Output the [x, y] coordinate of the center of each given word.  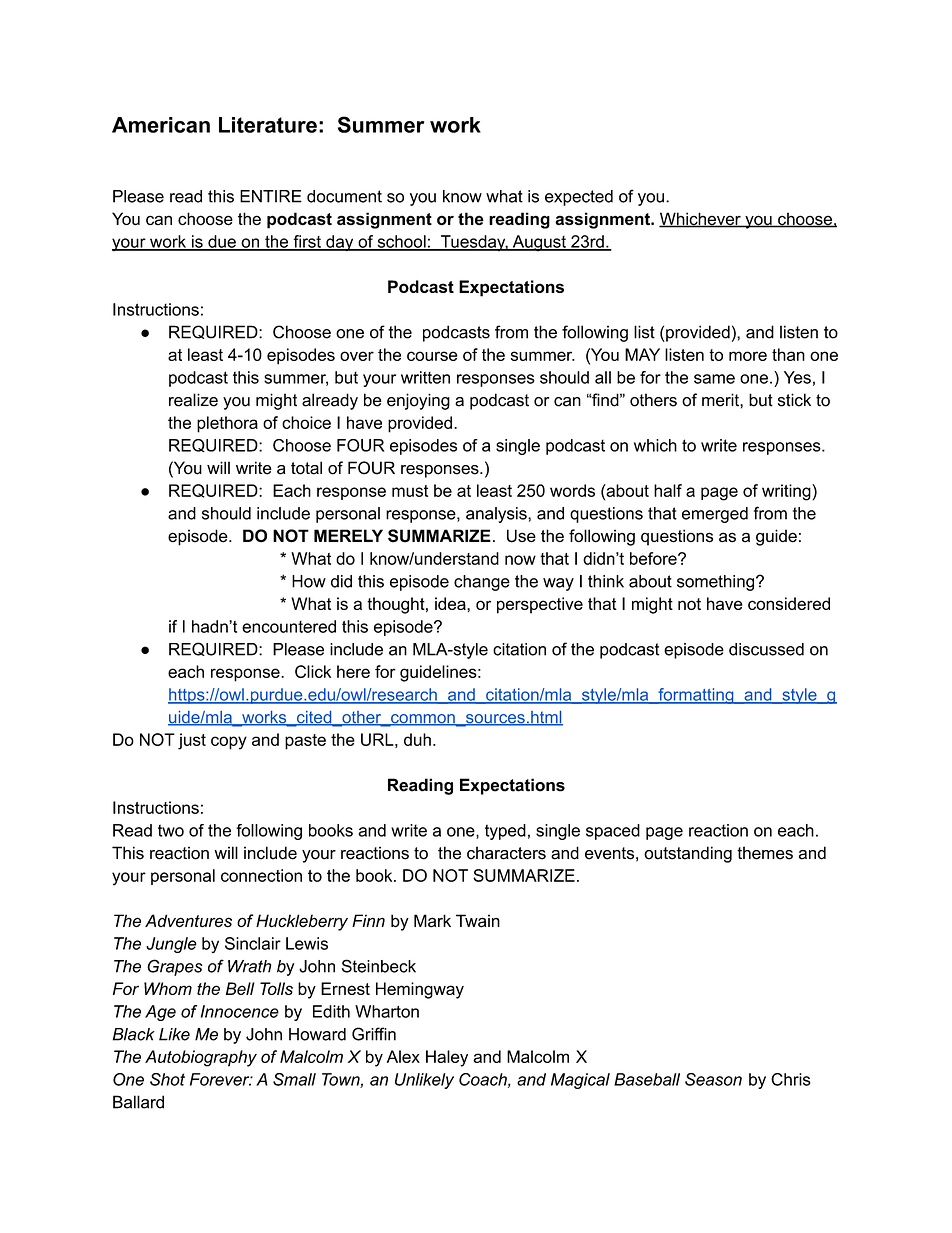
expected [579, 198]
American [161, 125]
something [717, 583]
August [539, 243]
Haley [447, 1058]
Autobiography [201, 1058]
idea [451, 603]
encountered [289, 626]
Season [713, 1079]
